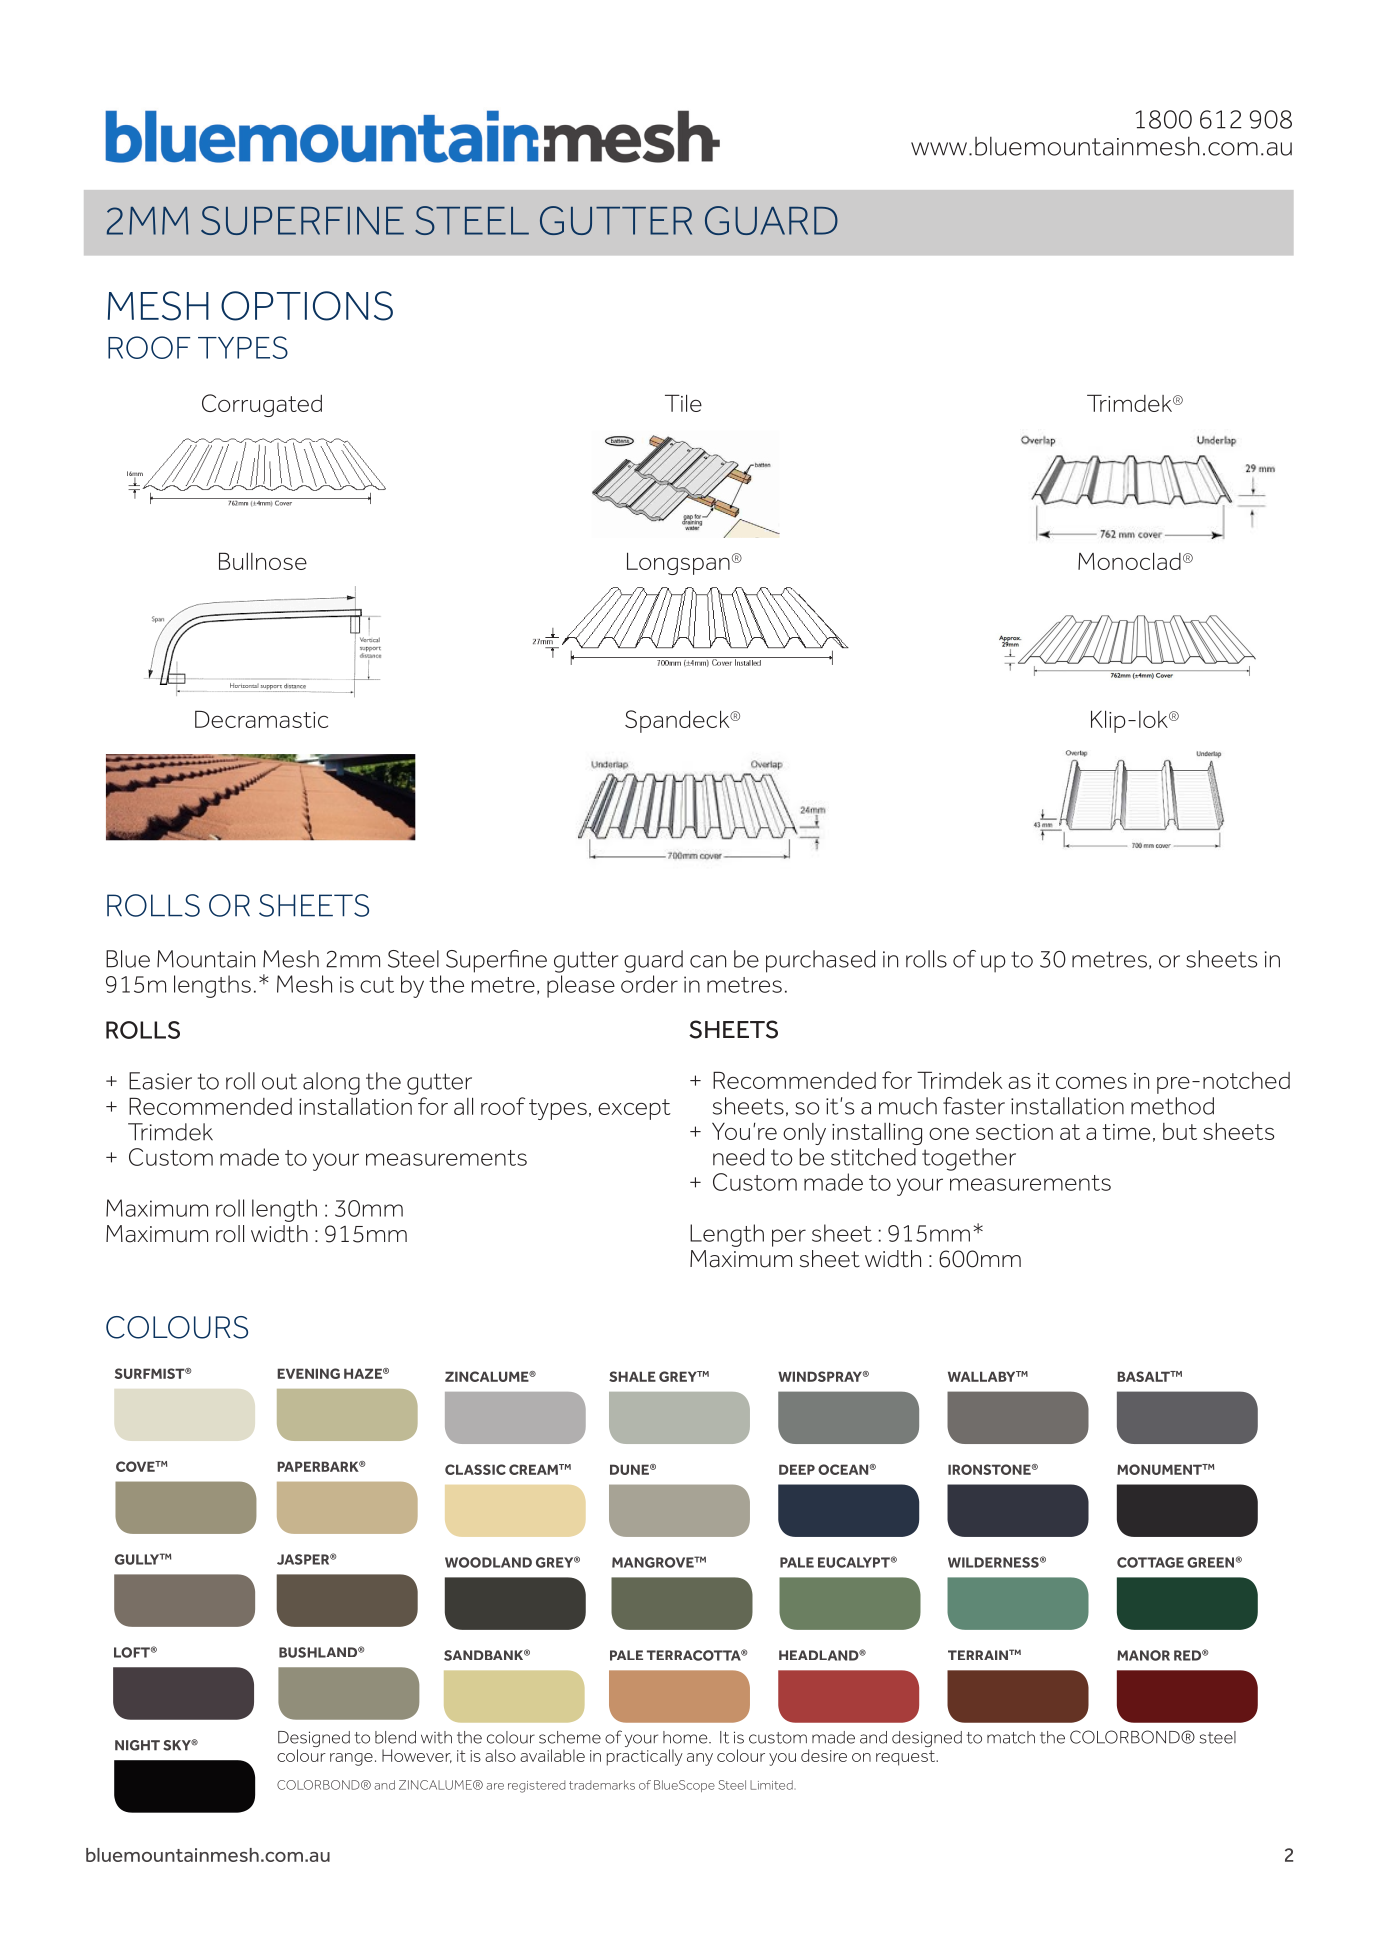 The width and height of the screenshot is (1377, 1947). What do you see at coordinates (683, 403) in the screenshot?
I see `Tile` at bounding box center [683, 403].
